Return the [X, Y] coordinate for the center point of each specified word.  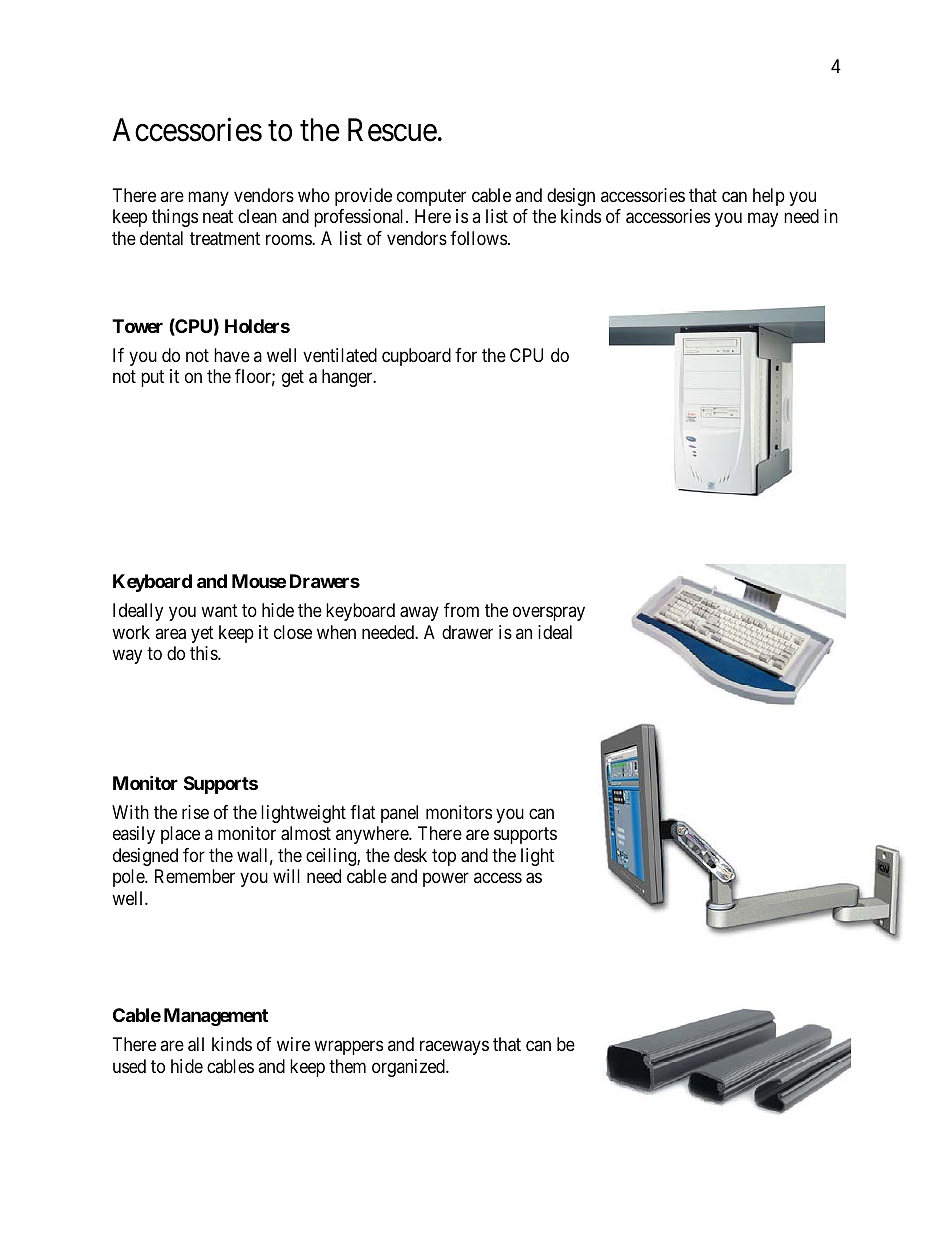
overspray [549, 614]
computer [431, 197]
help [769, 197]
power [446, 880]
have [232, 355]
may [763, 220]
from [461, 610]
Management [216, 1017]
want [219, 611]
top [444, 857]
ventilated [340, 355]
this [204, 653]
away [419, 614]
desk [410, 855]
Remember [195, 876]
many [208, 198]
